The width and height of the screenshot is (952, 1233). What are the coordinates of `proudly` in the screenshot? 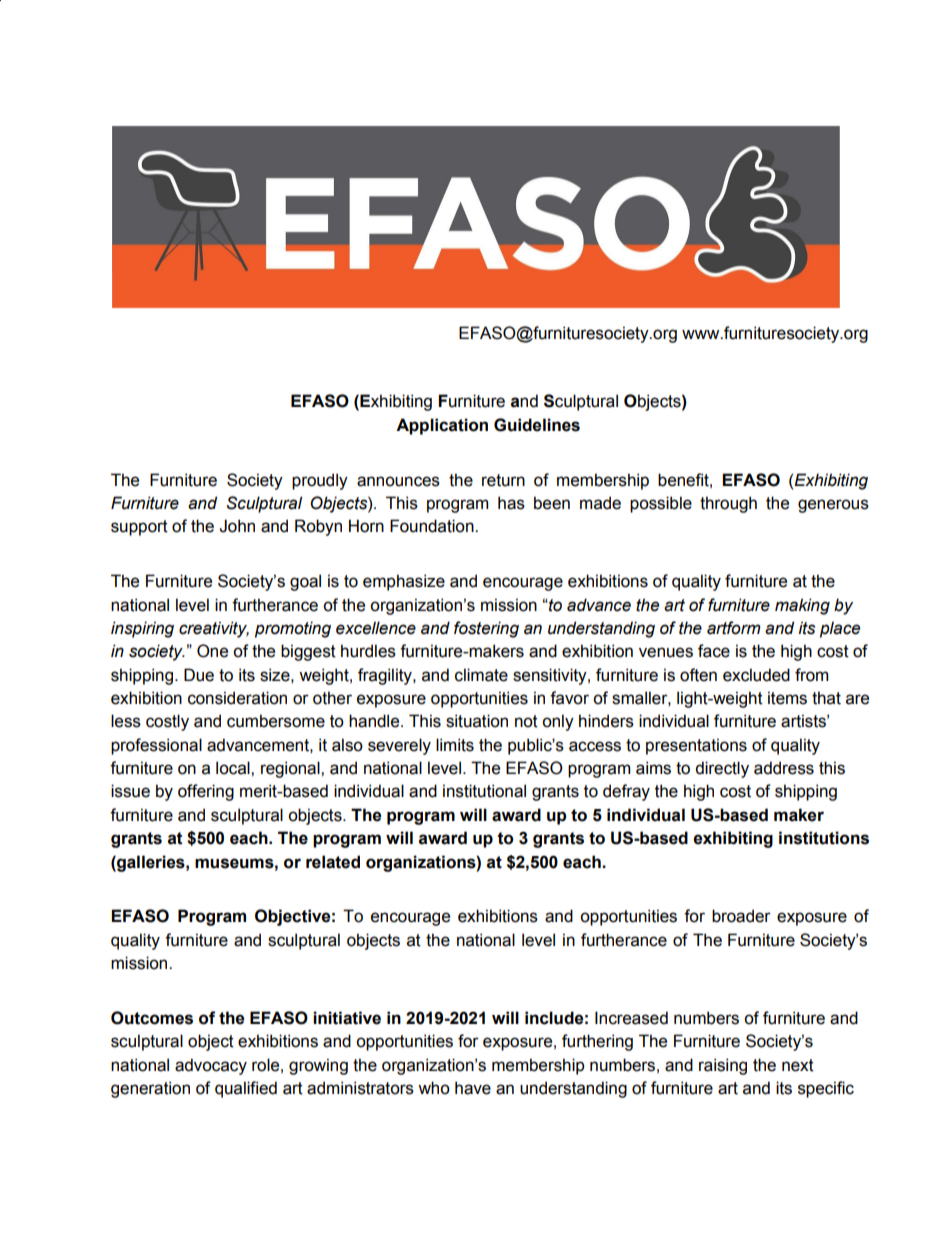 It's located at (320, 481).
